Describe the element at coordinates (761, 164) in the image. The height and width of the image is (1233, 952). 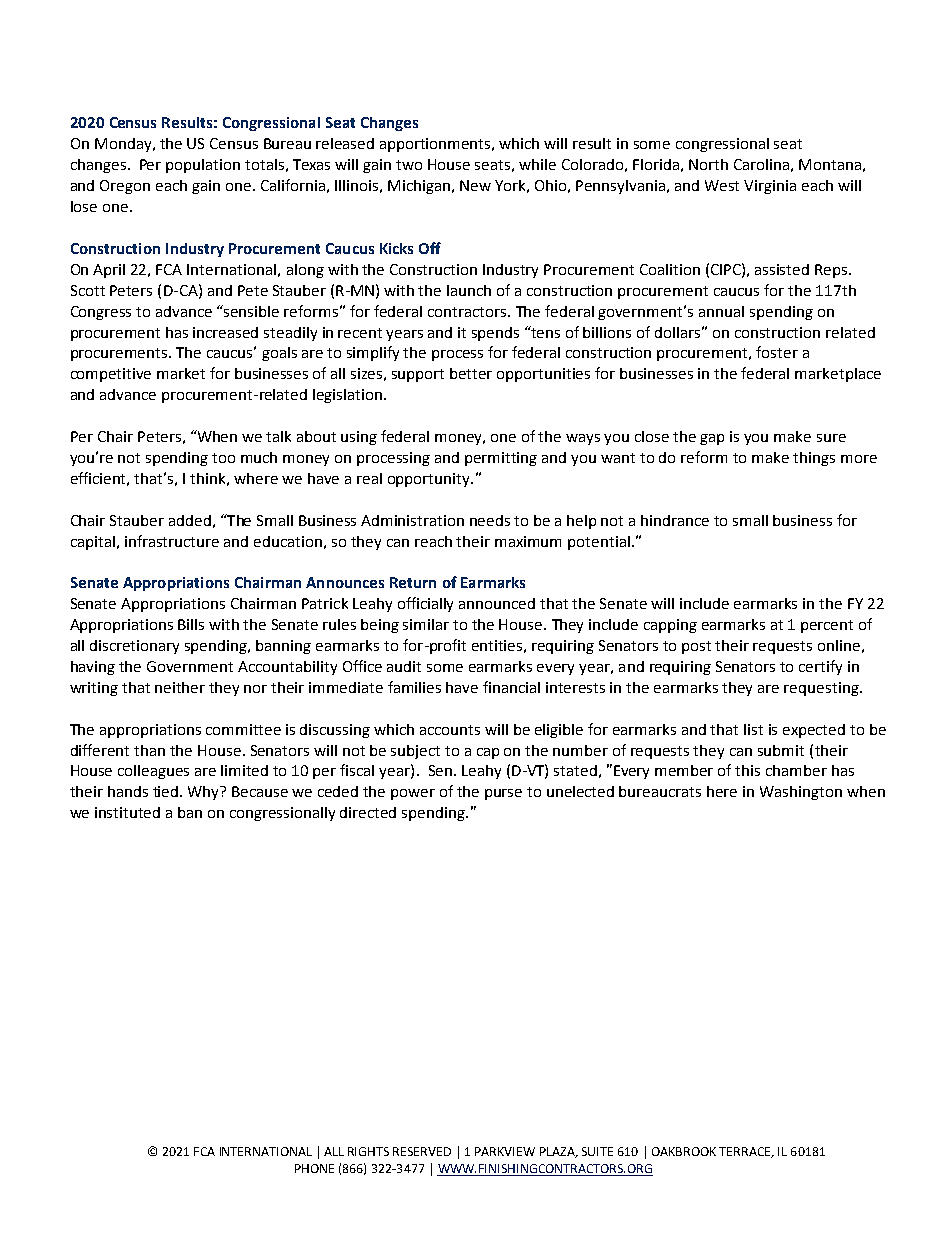
I see `Carolina` at that location.
